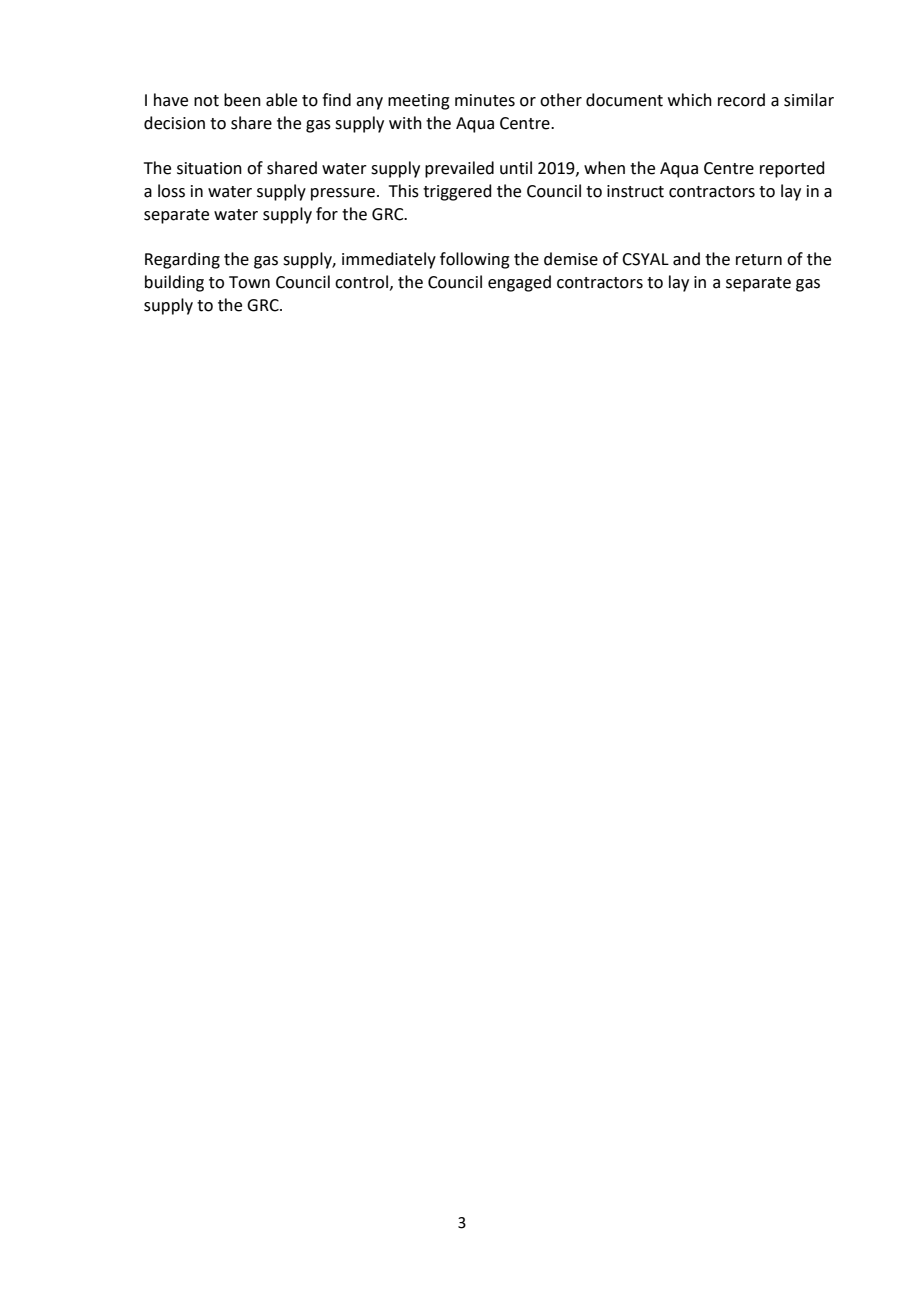  Describe the element at coordinates (741, 100) in the screenshot. I see `record` at that location.
